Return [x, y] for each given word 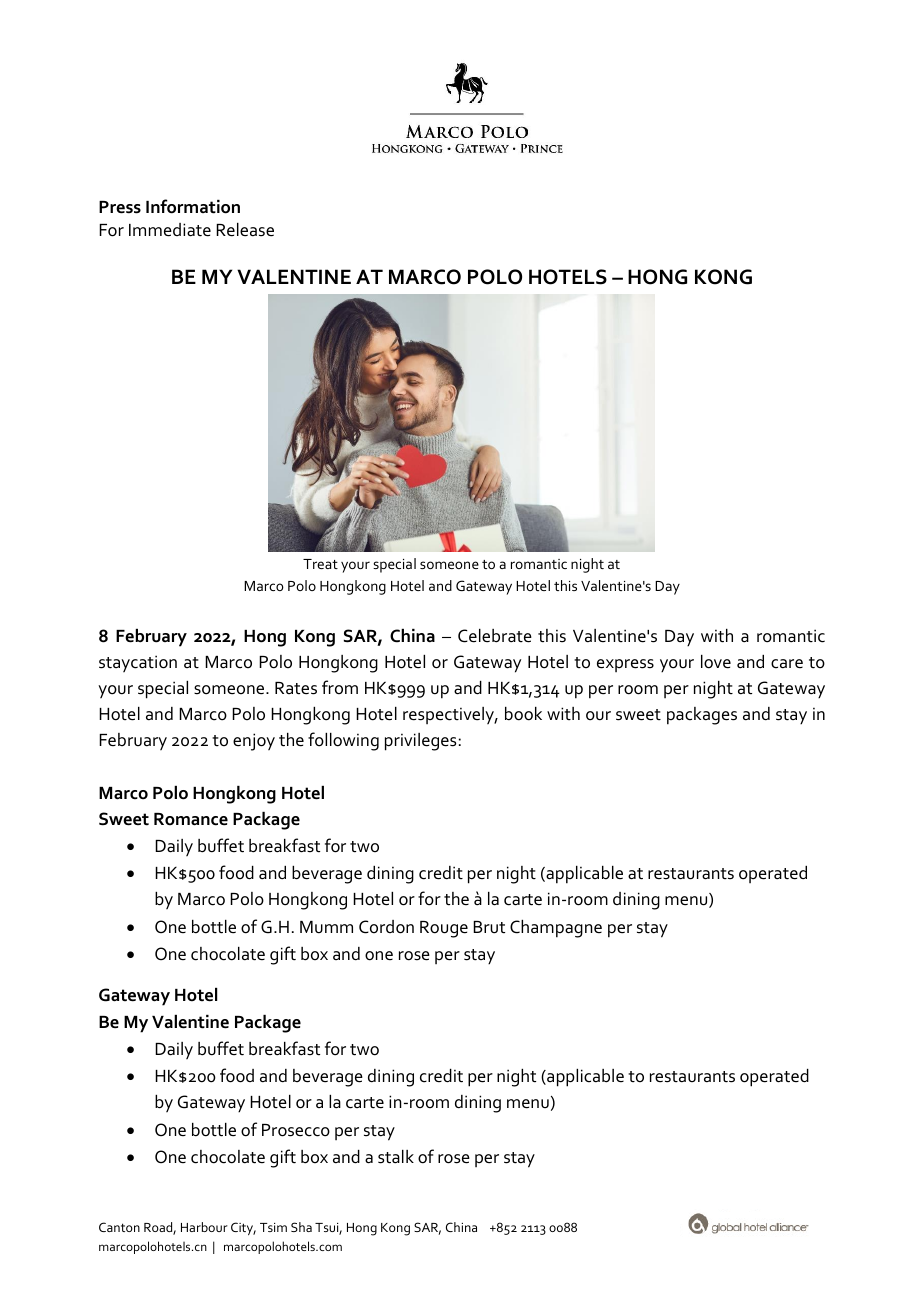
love [716, 662]
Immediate [170, 230]
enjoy [254, 742]
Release [245, 230]
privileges [421, 742]
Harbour [204, 1227]
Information [193, 206]
